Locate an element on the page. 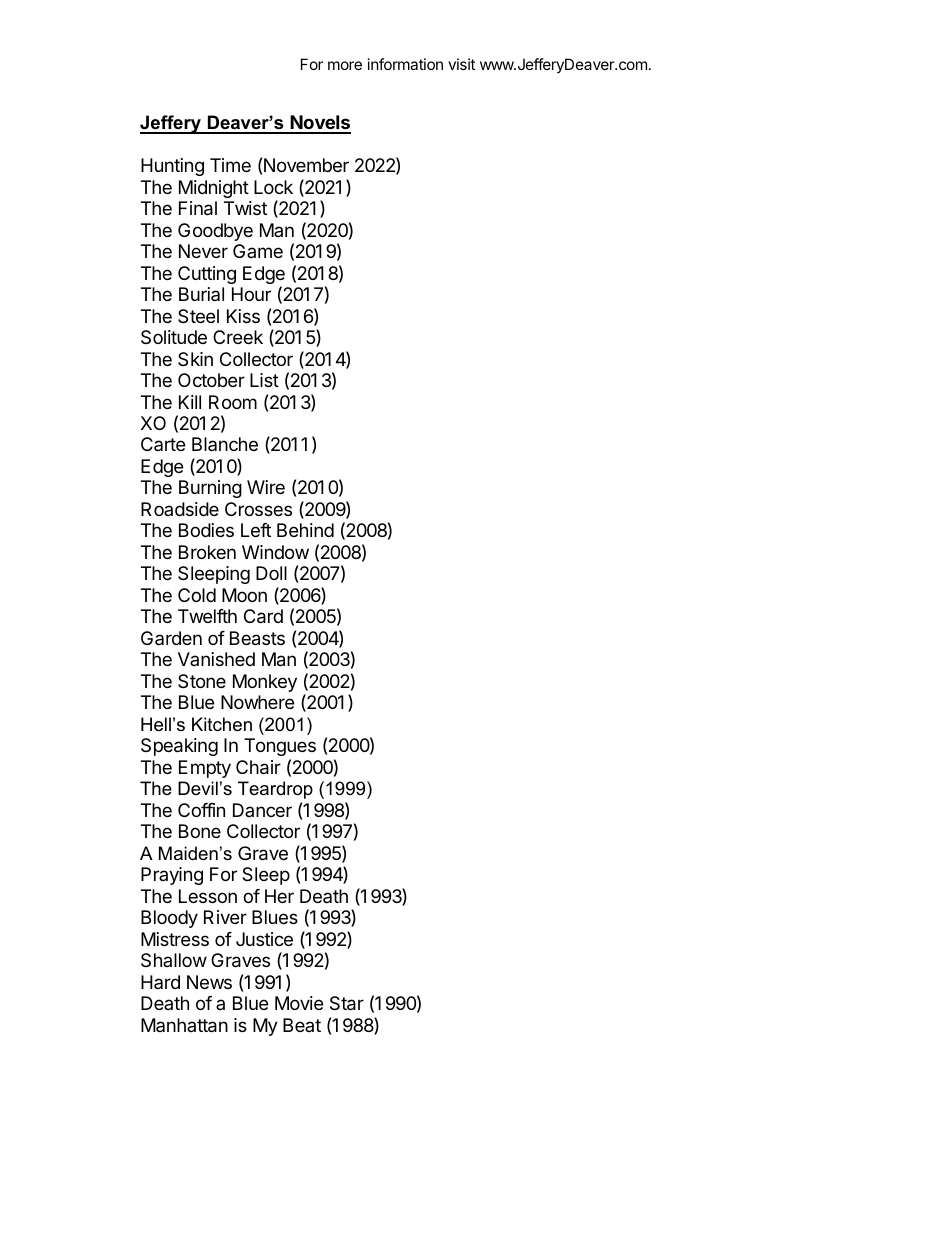  Hunting is located at coordinates (172, 167).
